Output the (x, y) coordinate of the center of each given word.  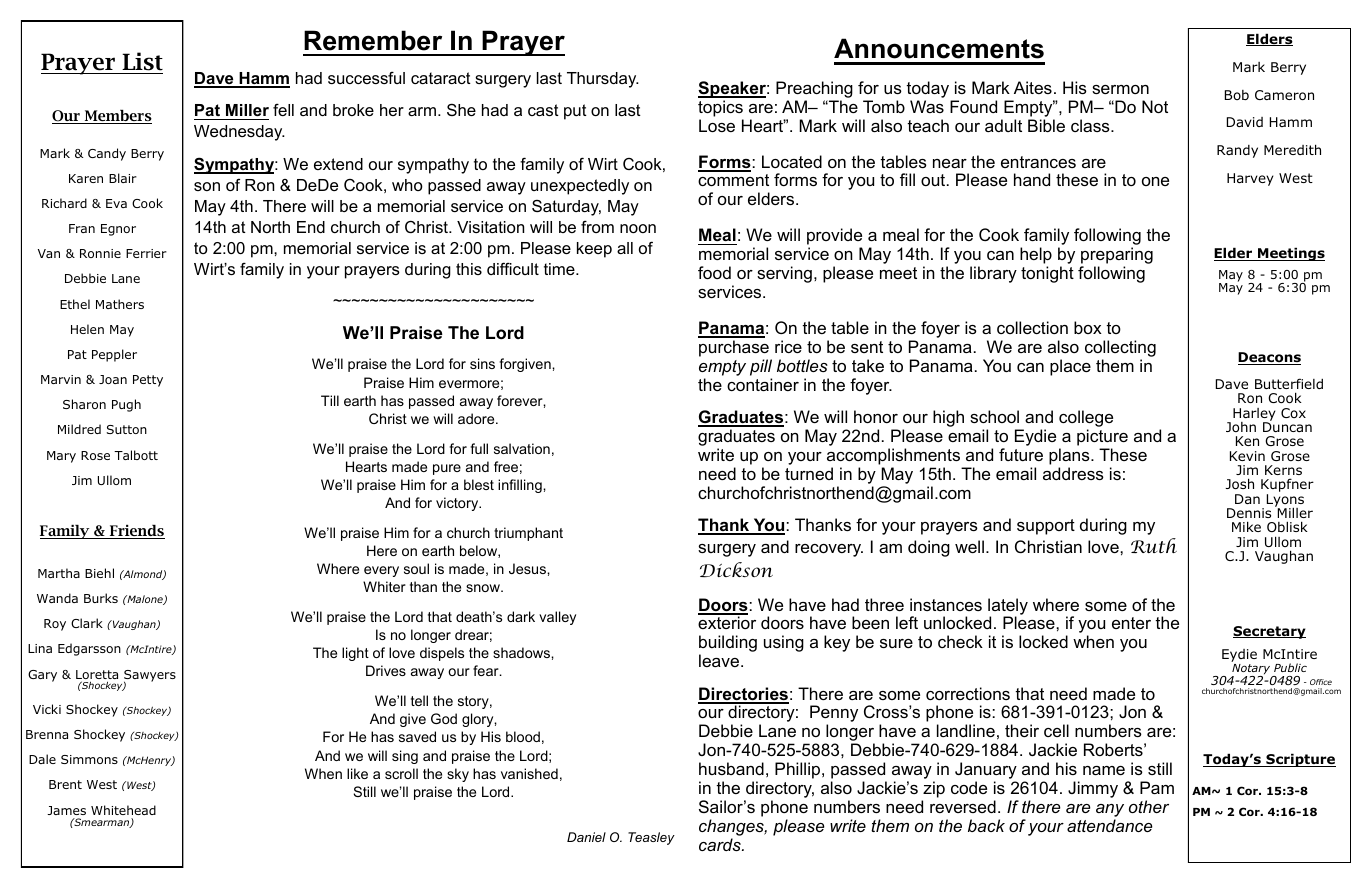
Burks (101, 598)
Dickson (736, 570)
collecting (1120, 348)
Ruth (1154, 545)
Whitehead (123, 810)
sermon (1120, 89)
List (142, 61)
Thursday (603, 80)
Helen (87, 329)
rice (788, 346)
